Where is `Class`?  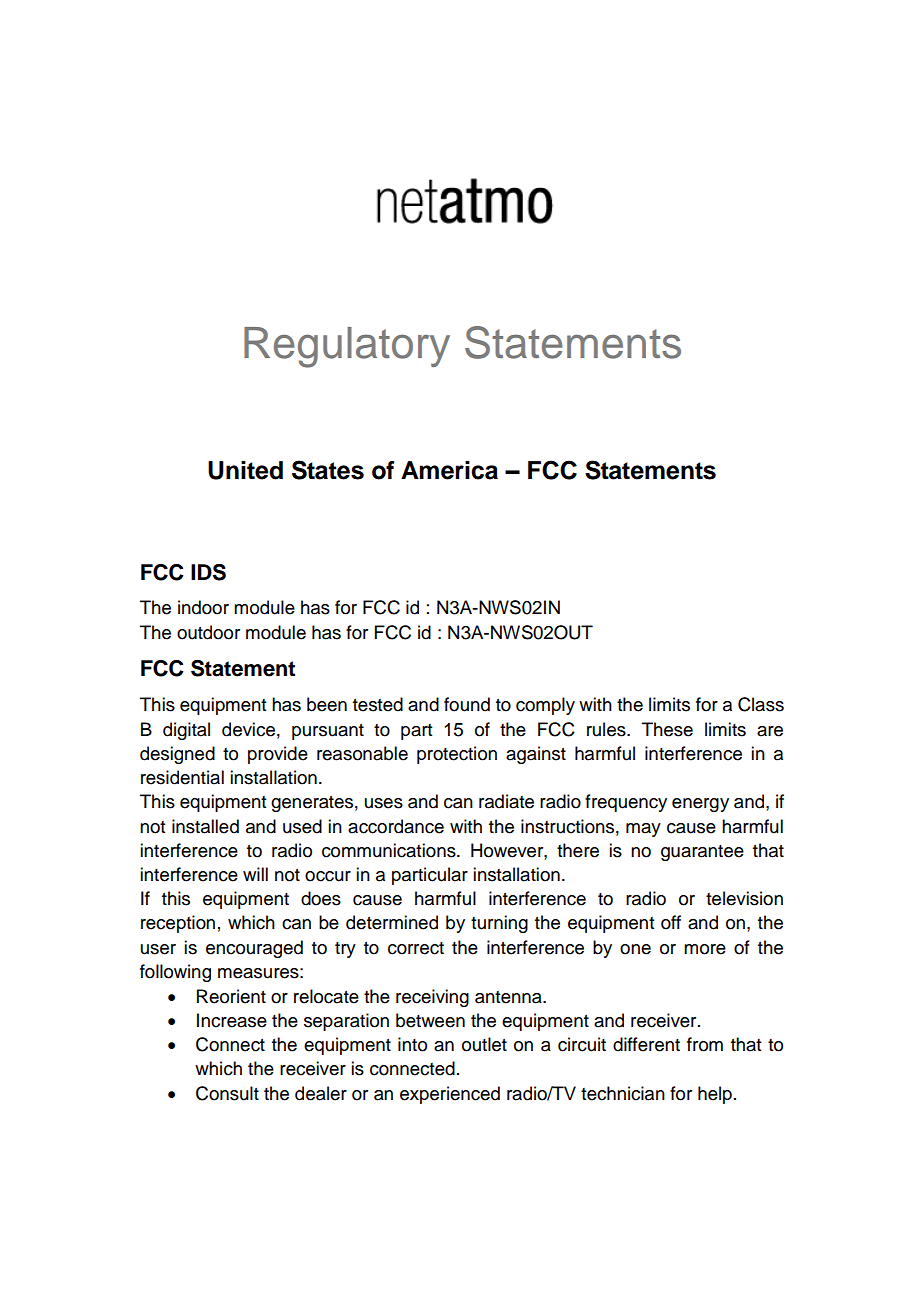 Class is located at coordinates (761, 704).
